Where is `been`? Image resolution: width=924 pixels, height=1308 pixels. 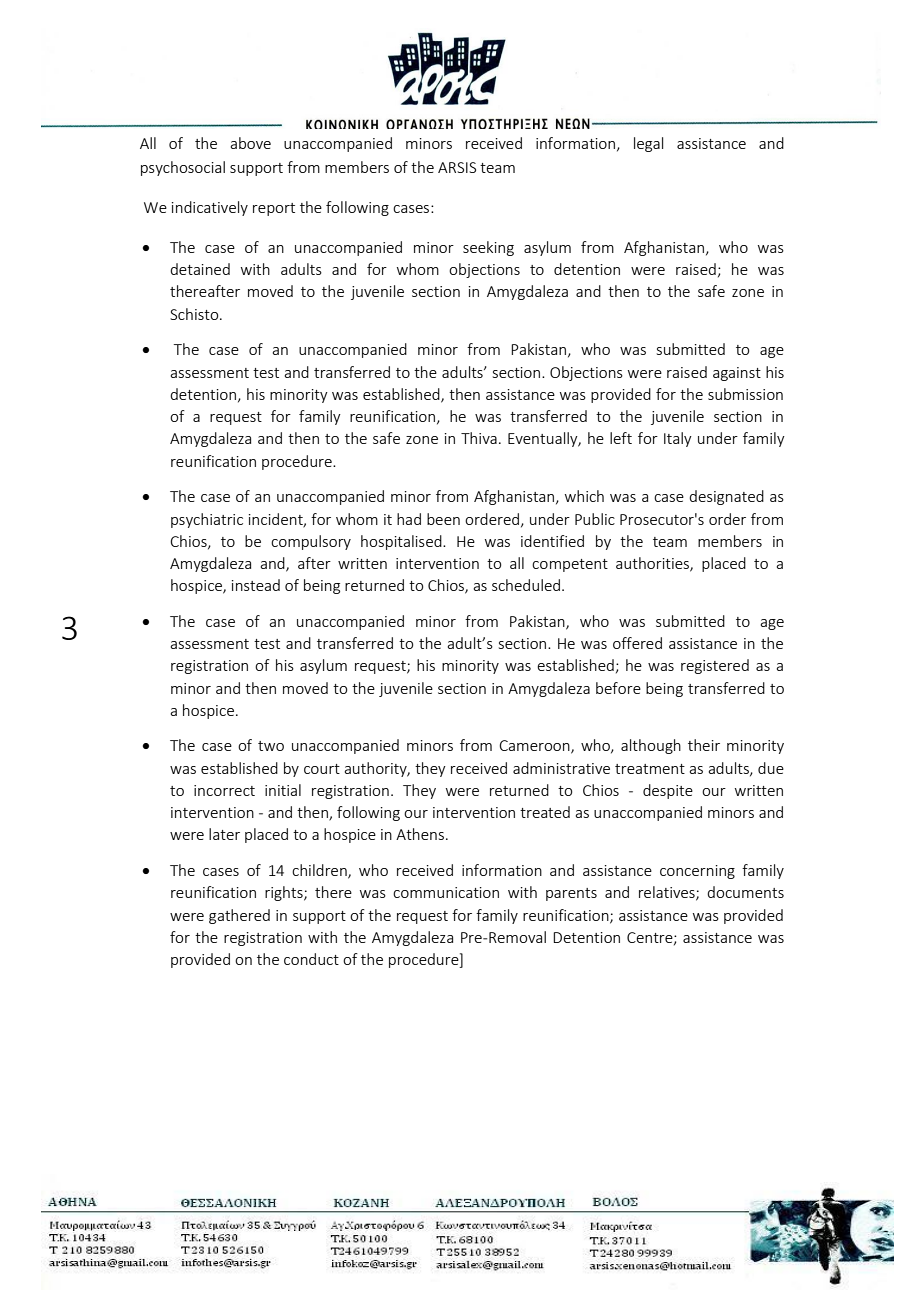 been is located at coordinates (443, 519).
